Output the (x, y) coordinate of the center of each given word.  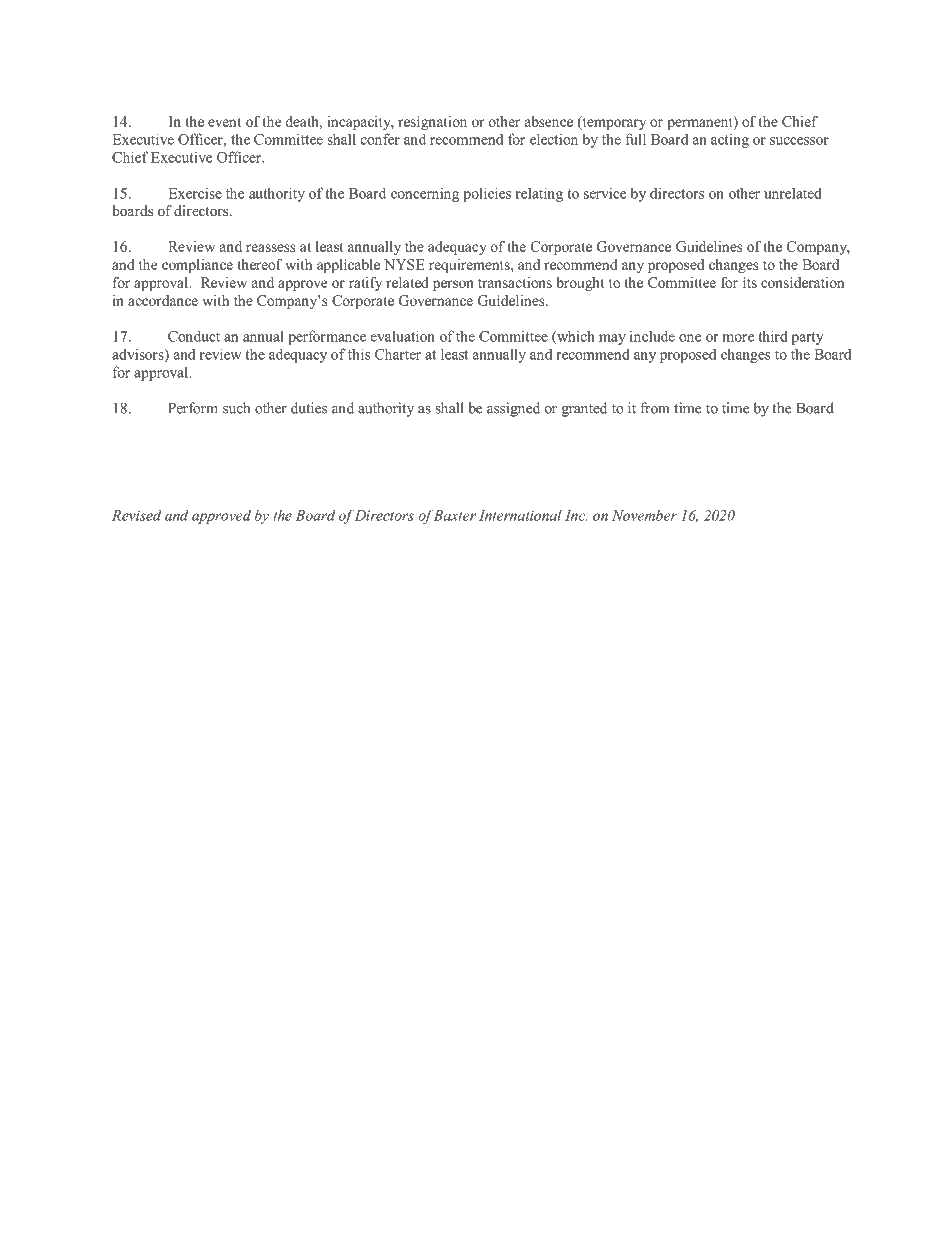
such (236, 408)
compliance (197, 266)
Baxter (454, 515)
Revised (137, 515)
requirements (470, 266)
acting (730, 141)
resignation (432, 123)
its (750, 282)
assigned (513, 409)
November (644, 515)
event (224, 122)
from (655, 408)
